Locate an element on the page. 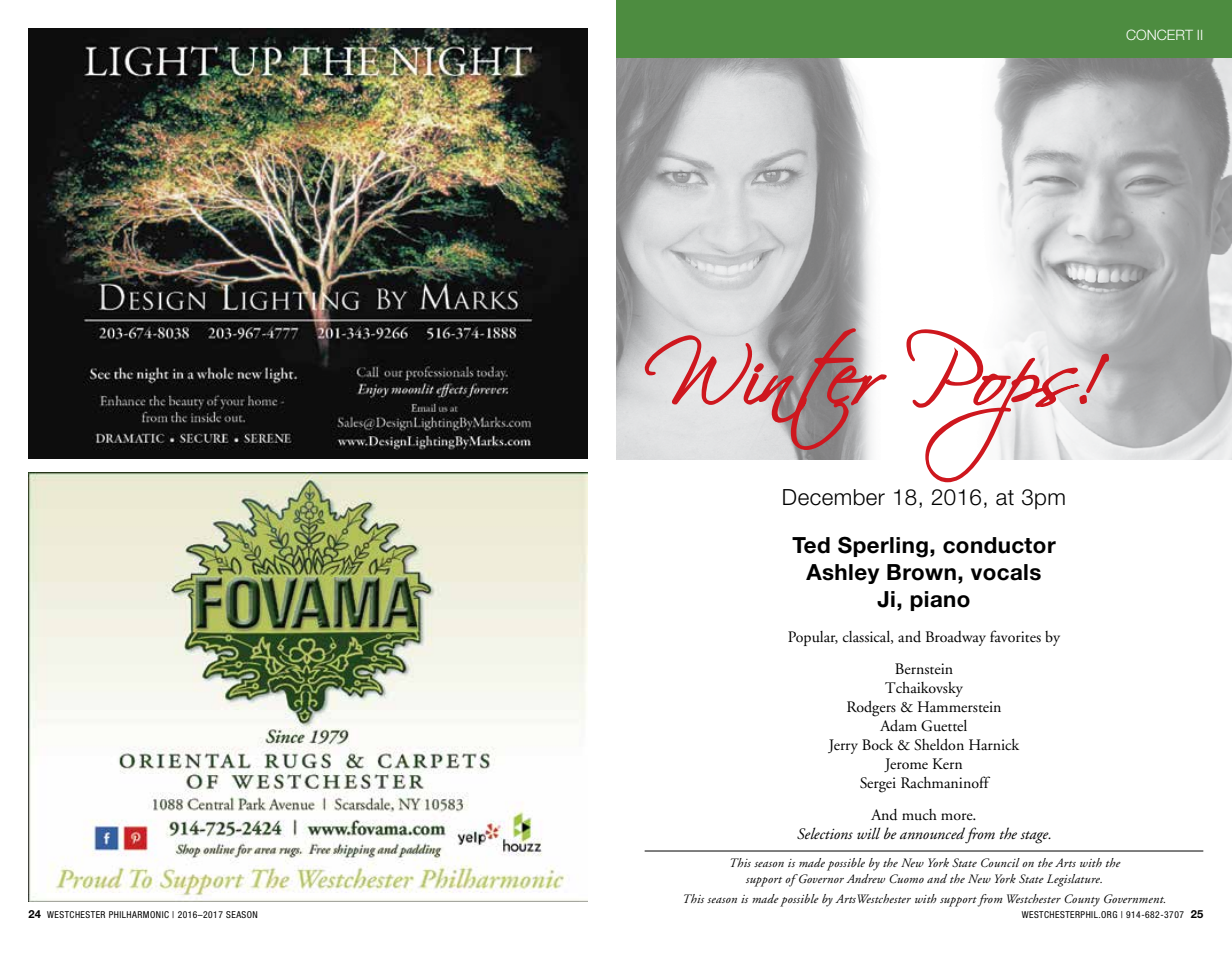  December is located at coordinates (834, 497).
